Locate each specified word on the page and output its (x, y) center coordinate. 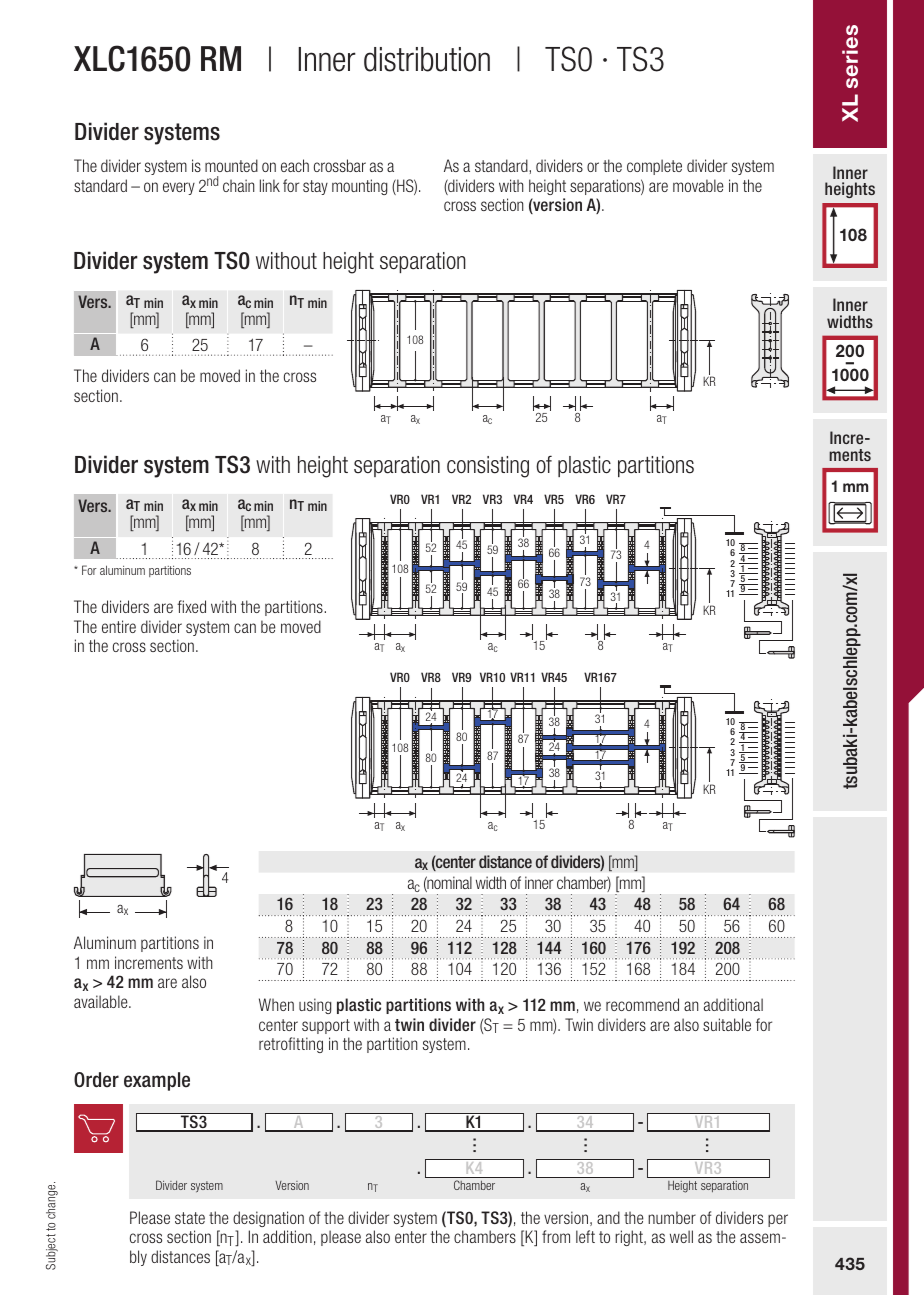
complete (654, 167)
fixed (191, 606)
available (102, 1001)
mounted (231, 165)
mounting (359, 187)
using (315, 1006)
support (326, 1026)
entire (119, 626)
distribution (427, 59)
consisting (488, 467)
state (190, 1218)
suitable (727, 1024)
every (179, 188)
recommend (642, 1004)
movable (698, 185)
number (672, 1217)
